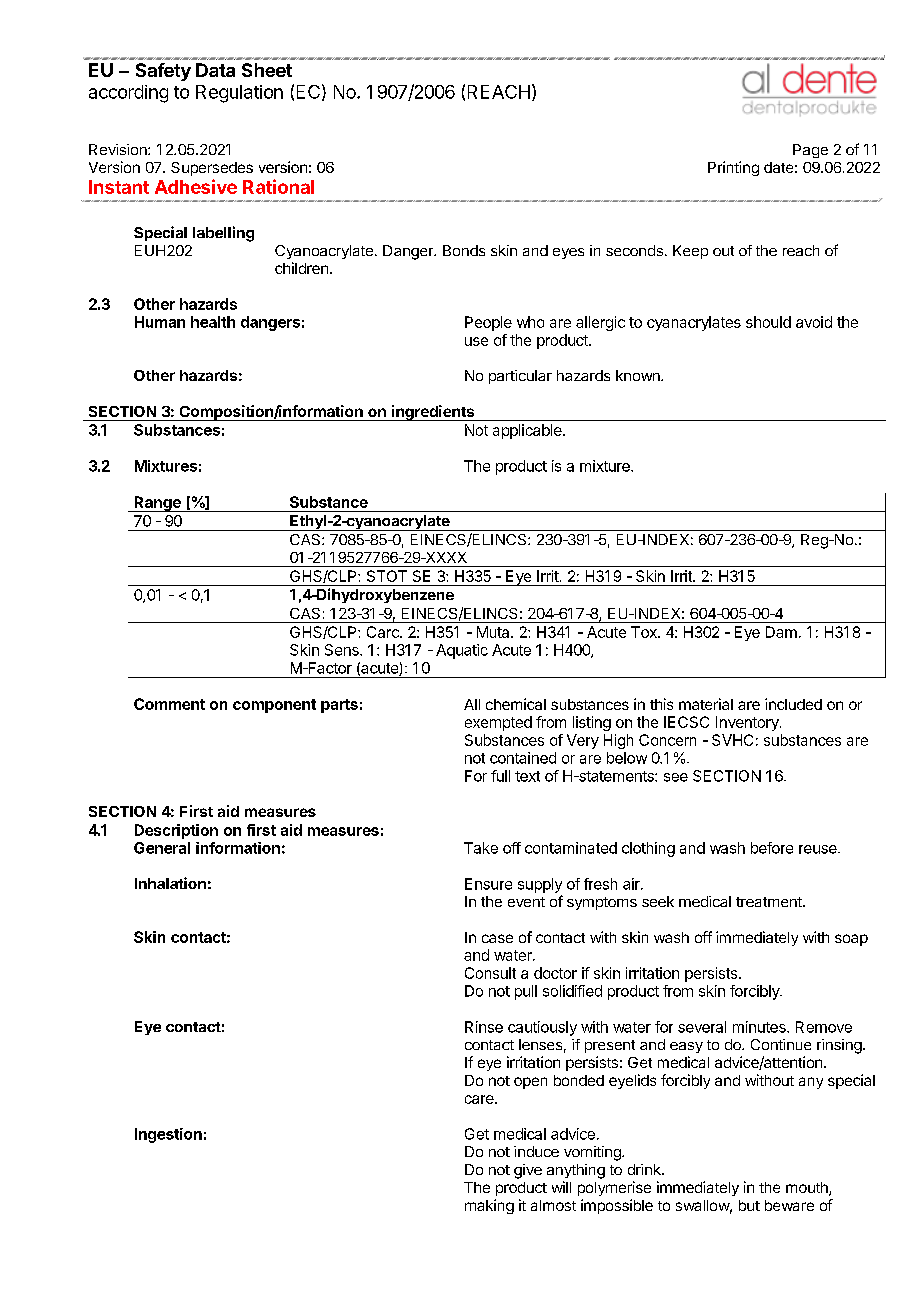  Describe the element at coordinates (528, 431) in the document. I see `applicable` at that location.
